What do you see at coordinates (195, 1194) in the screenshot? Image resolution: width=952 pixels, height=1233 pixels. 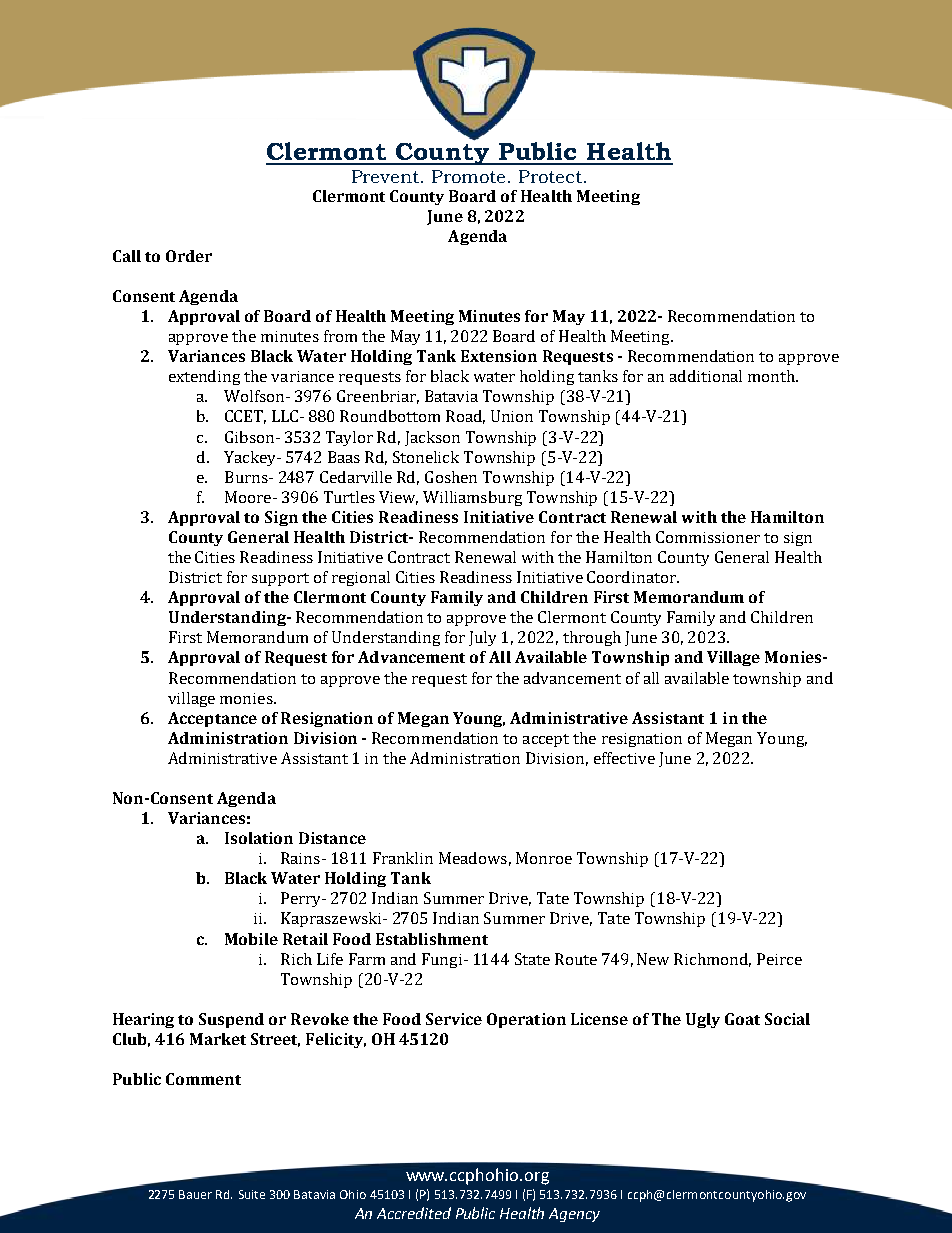 I see `Bauer` at bounding box center [195, 1194].
